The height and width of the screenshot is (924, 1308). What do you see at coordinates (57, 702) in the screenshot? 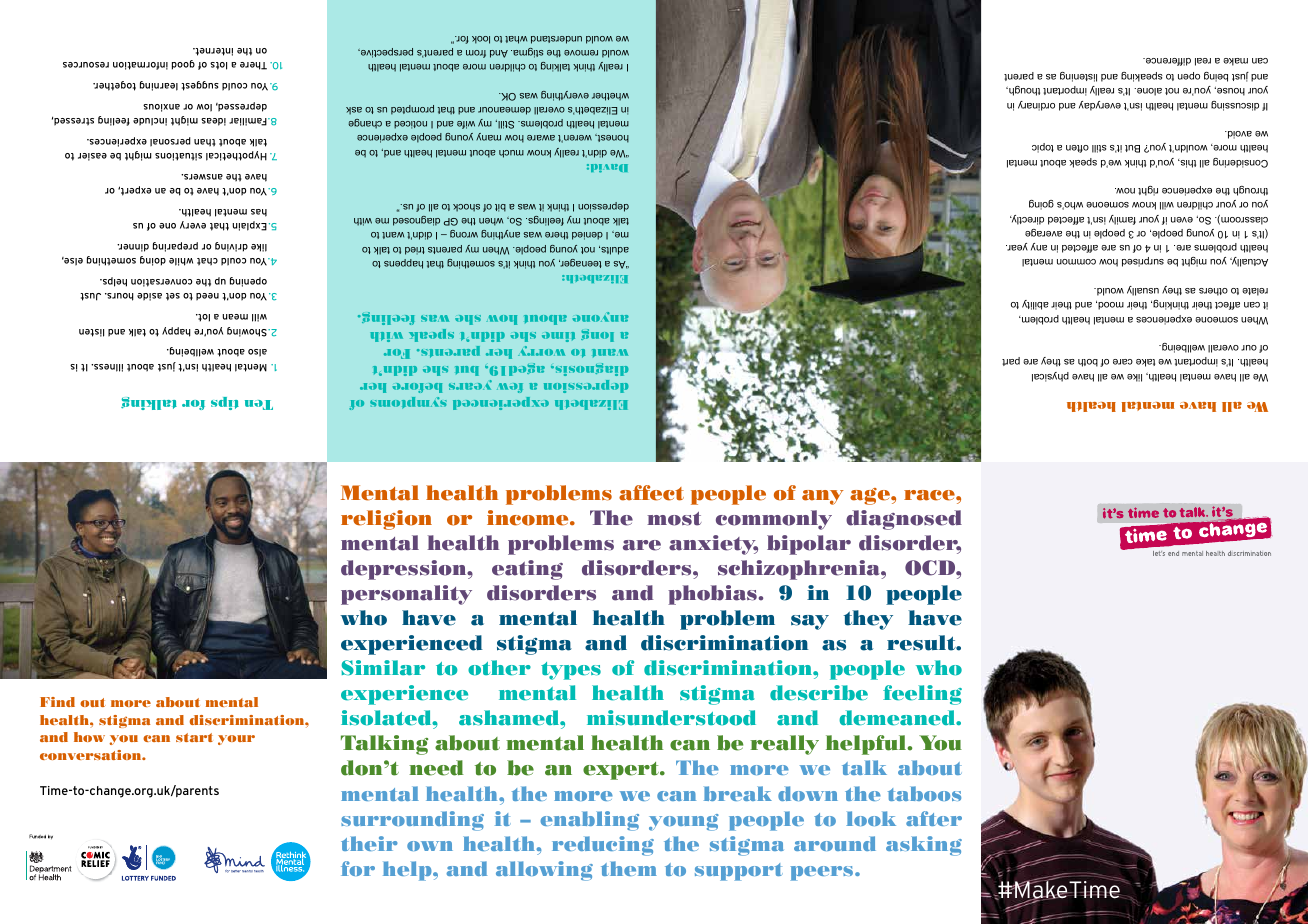
I see `Find` at bounding box center [57, 702].
